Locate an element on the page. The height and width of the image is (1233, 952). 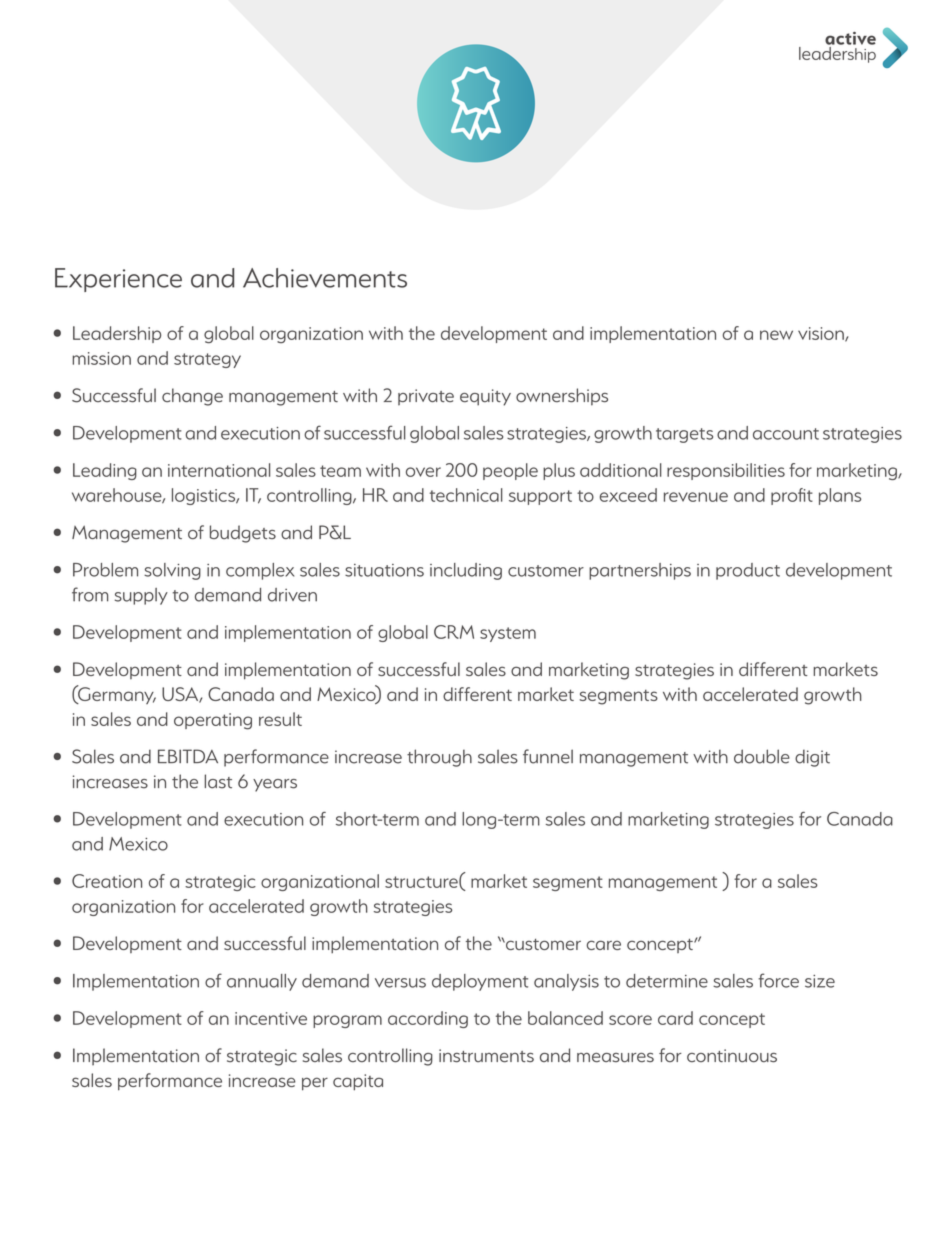
Experience is located at coordinates (118, 280).
